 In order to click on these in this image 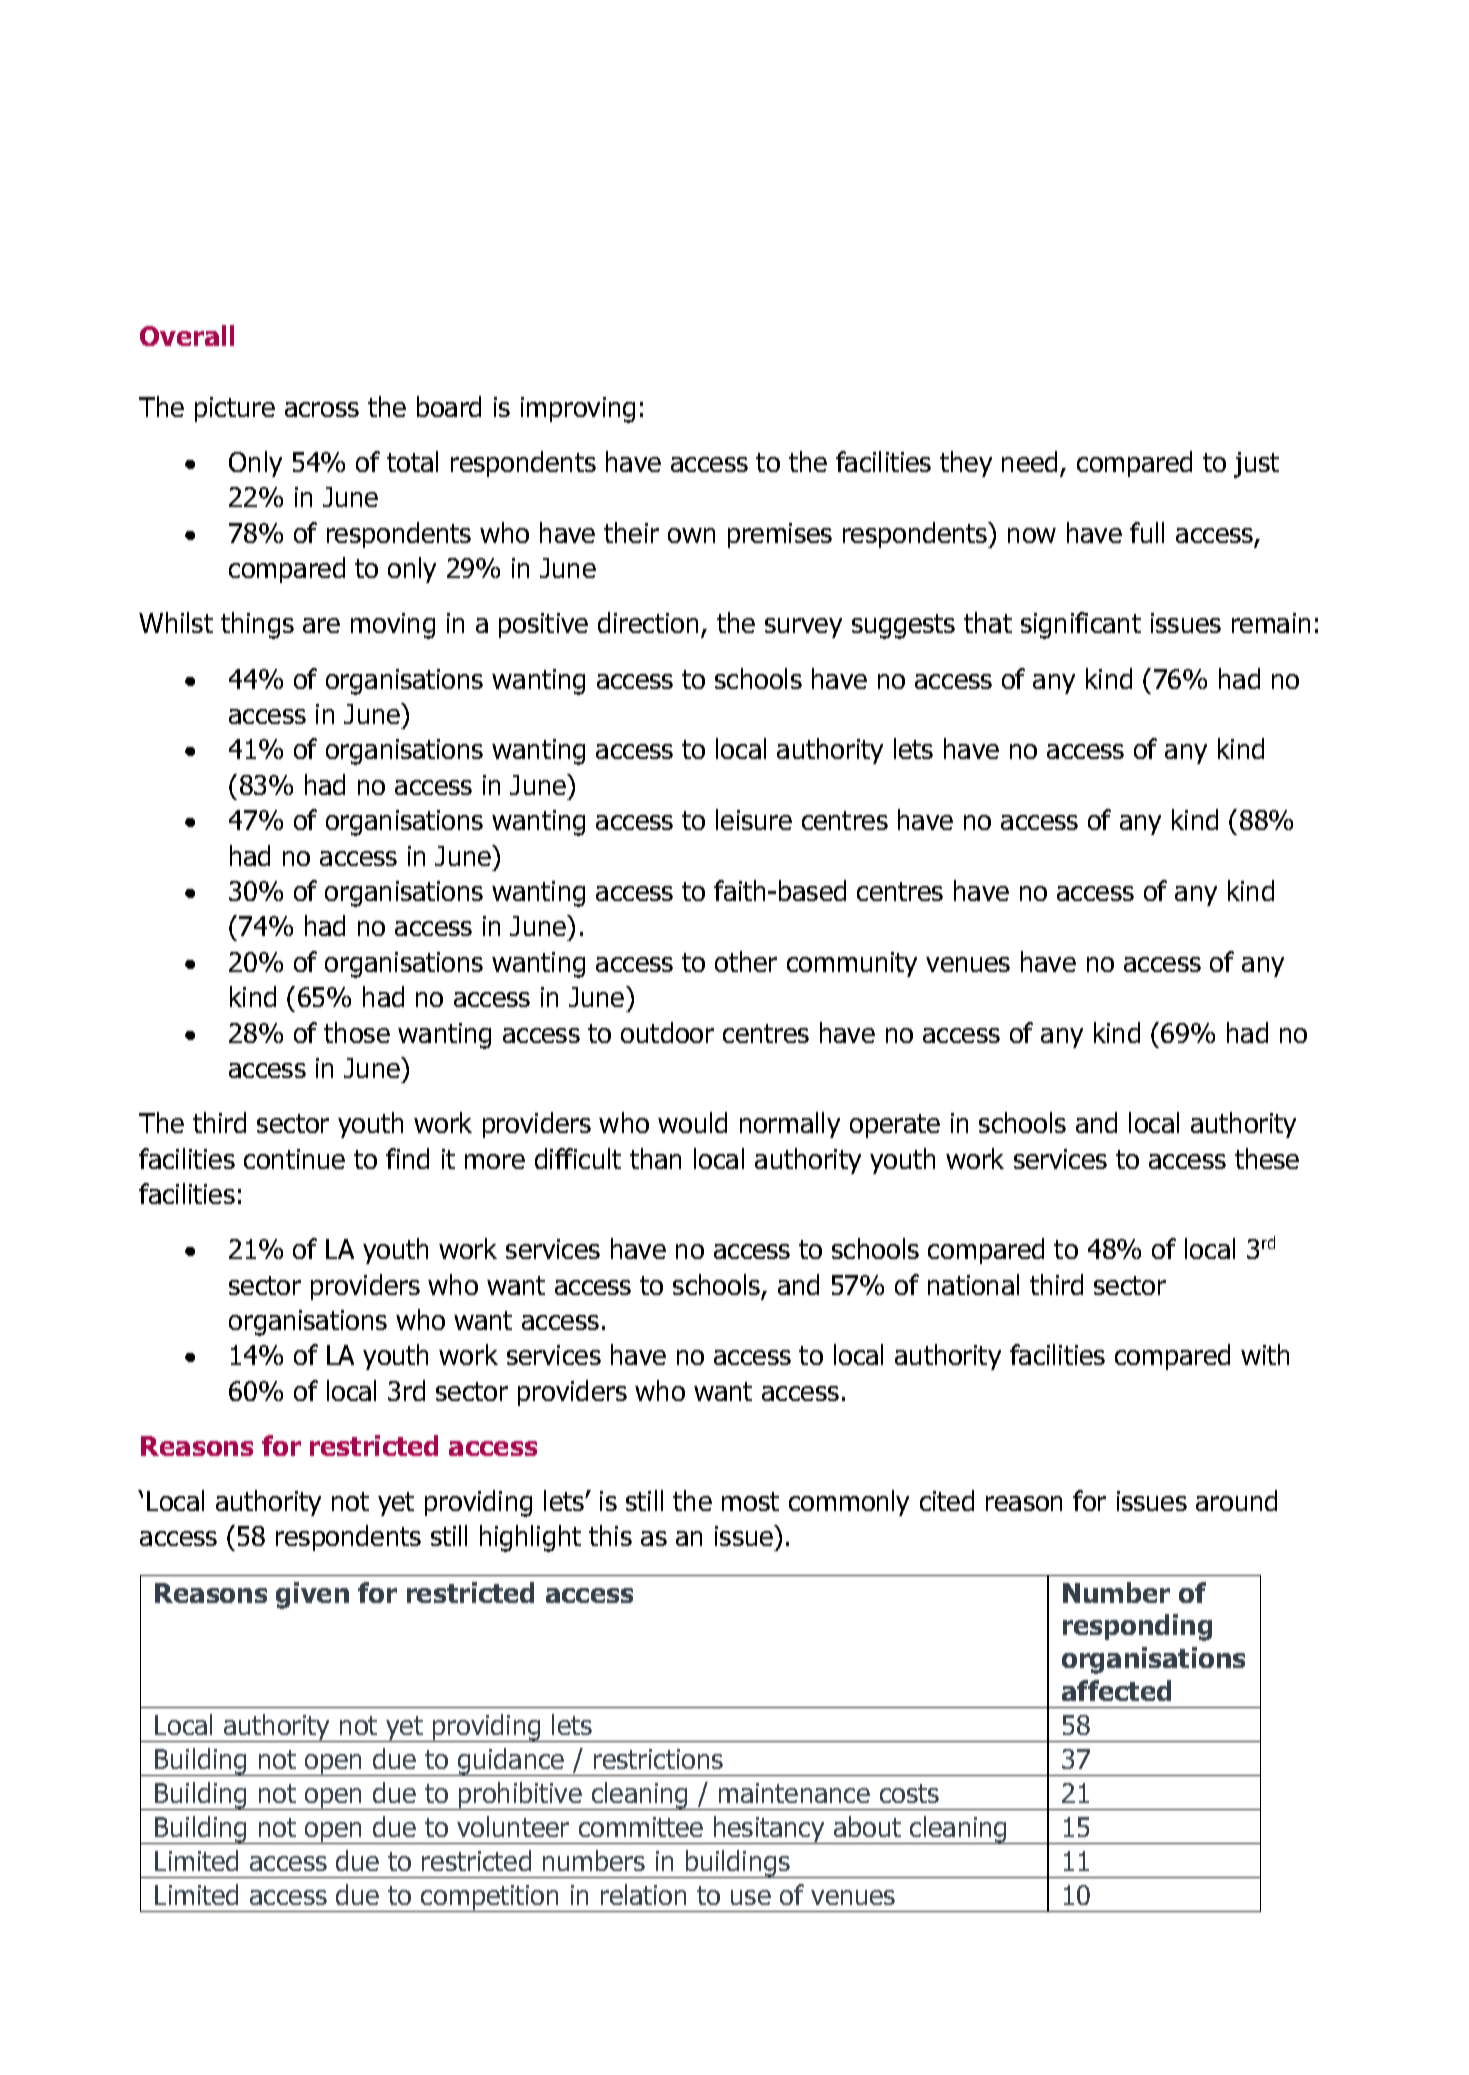, I will do `click(1267, 1158)`.
